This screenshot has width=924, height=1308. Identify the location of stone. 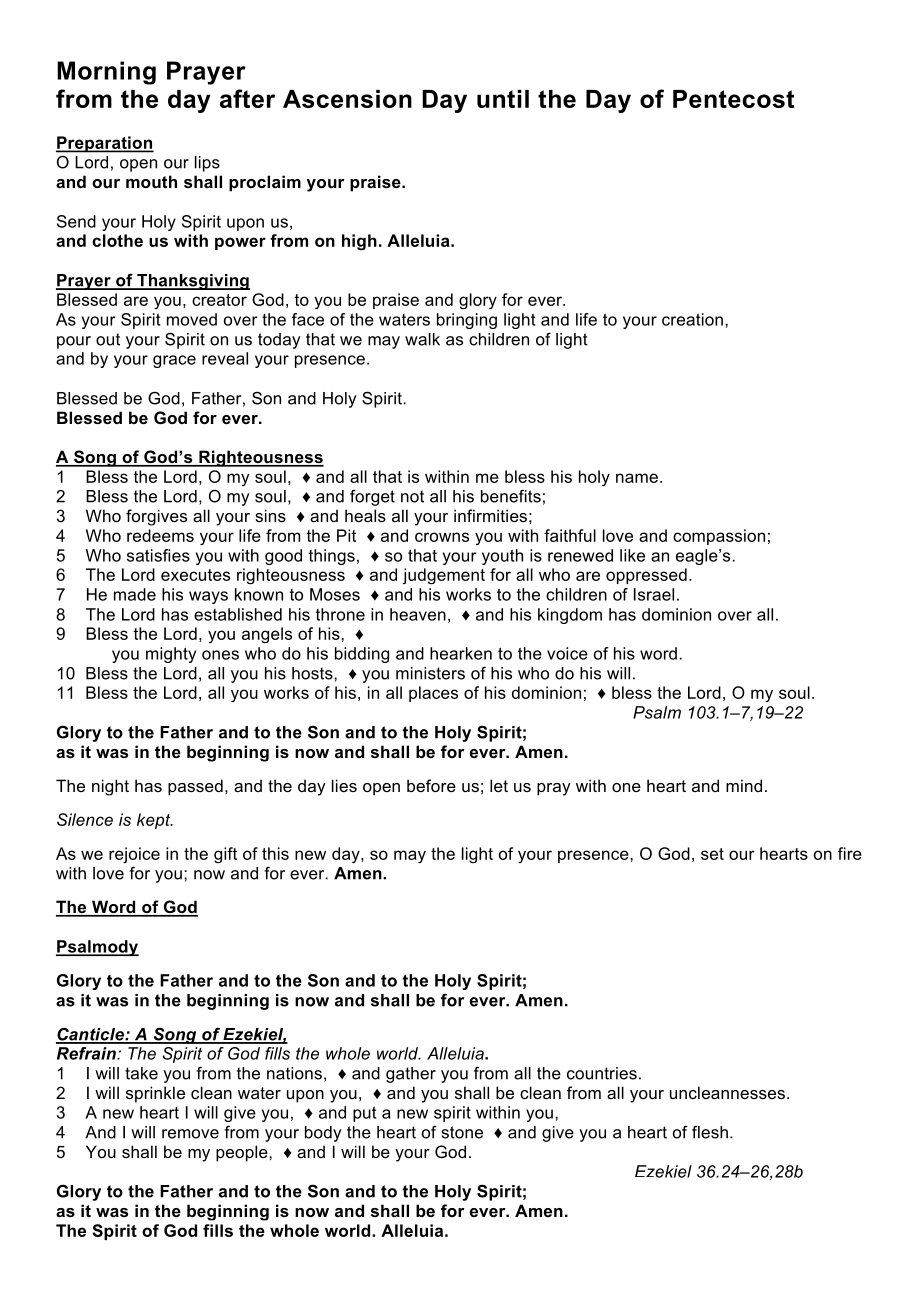
(462, 1132).
